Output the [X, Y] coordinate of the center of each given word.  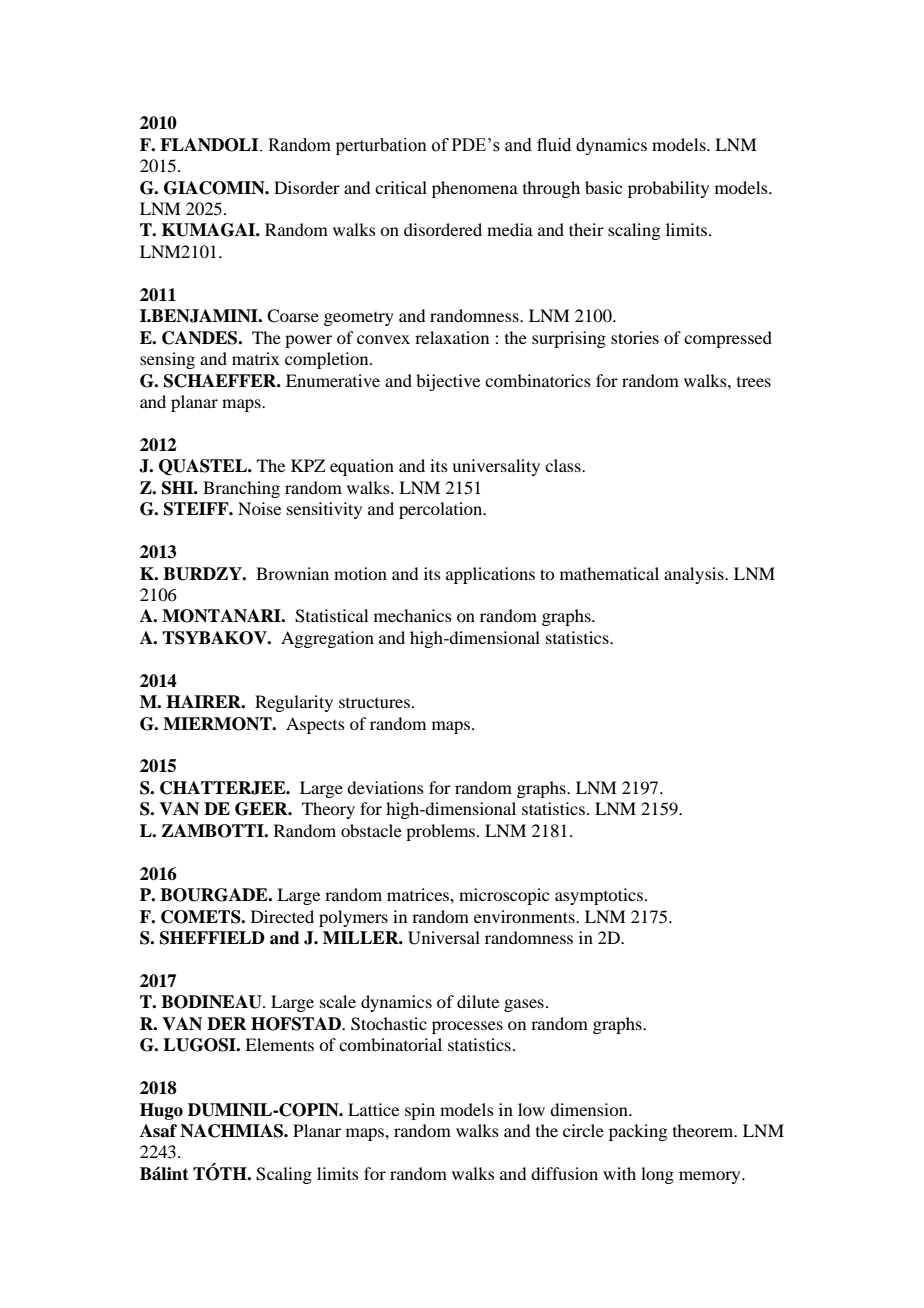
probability [668, 189]
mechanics [413, 615]
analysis [695, 575]
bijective [448, 382]
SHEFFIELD [212, 938]
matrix [256, 358]
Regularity [294, 703]
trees [754, 382]
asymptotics [600, 896]
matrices [419, 894]
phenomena [475, 189]
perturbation [381, 146]
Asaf [158, 1131]
